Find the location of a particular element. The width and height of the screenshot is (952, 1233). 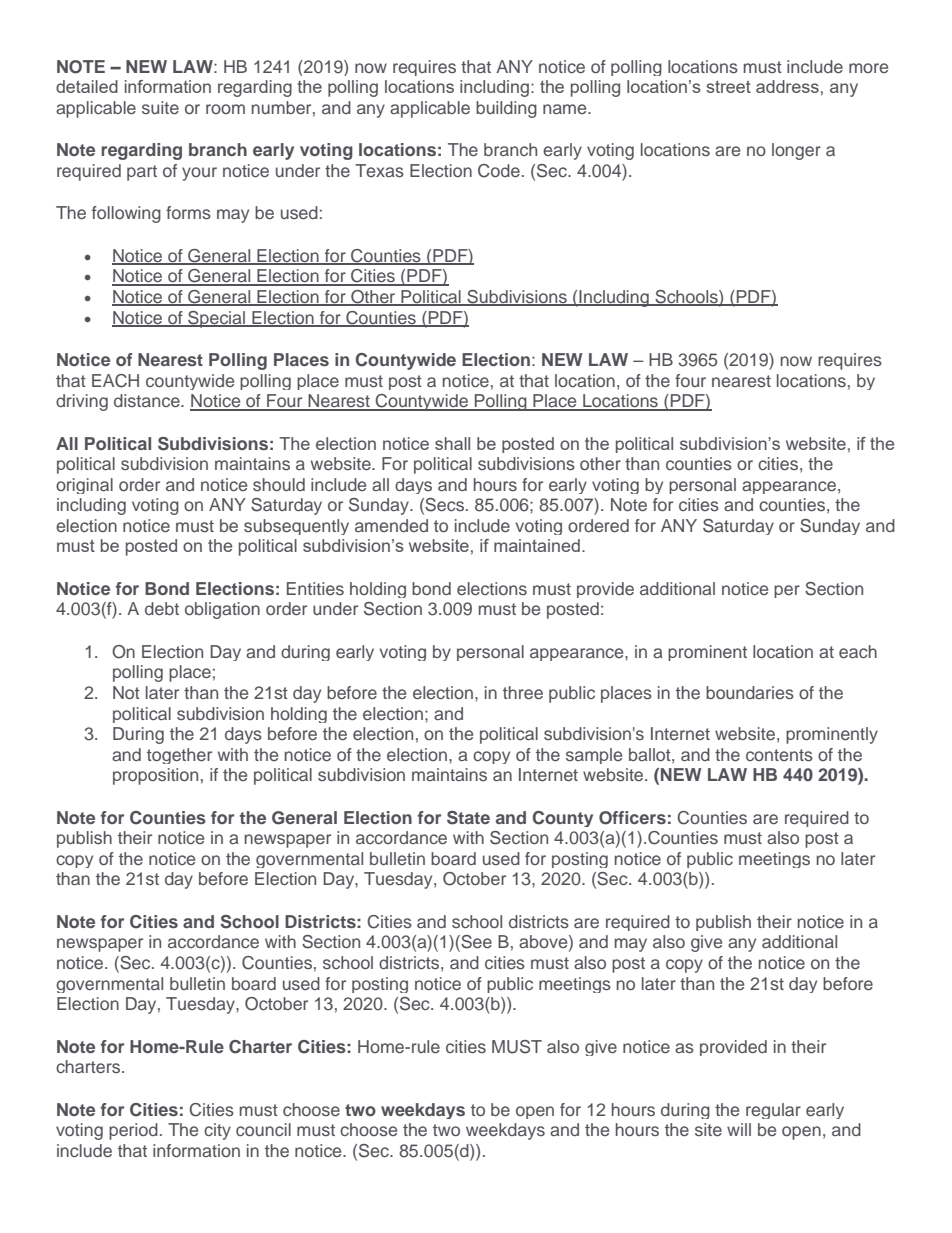

boundaries is located at coordinates (750, 692).
